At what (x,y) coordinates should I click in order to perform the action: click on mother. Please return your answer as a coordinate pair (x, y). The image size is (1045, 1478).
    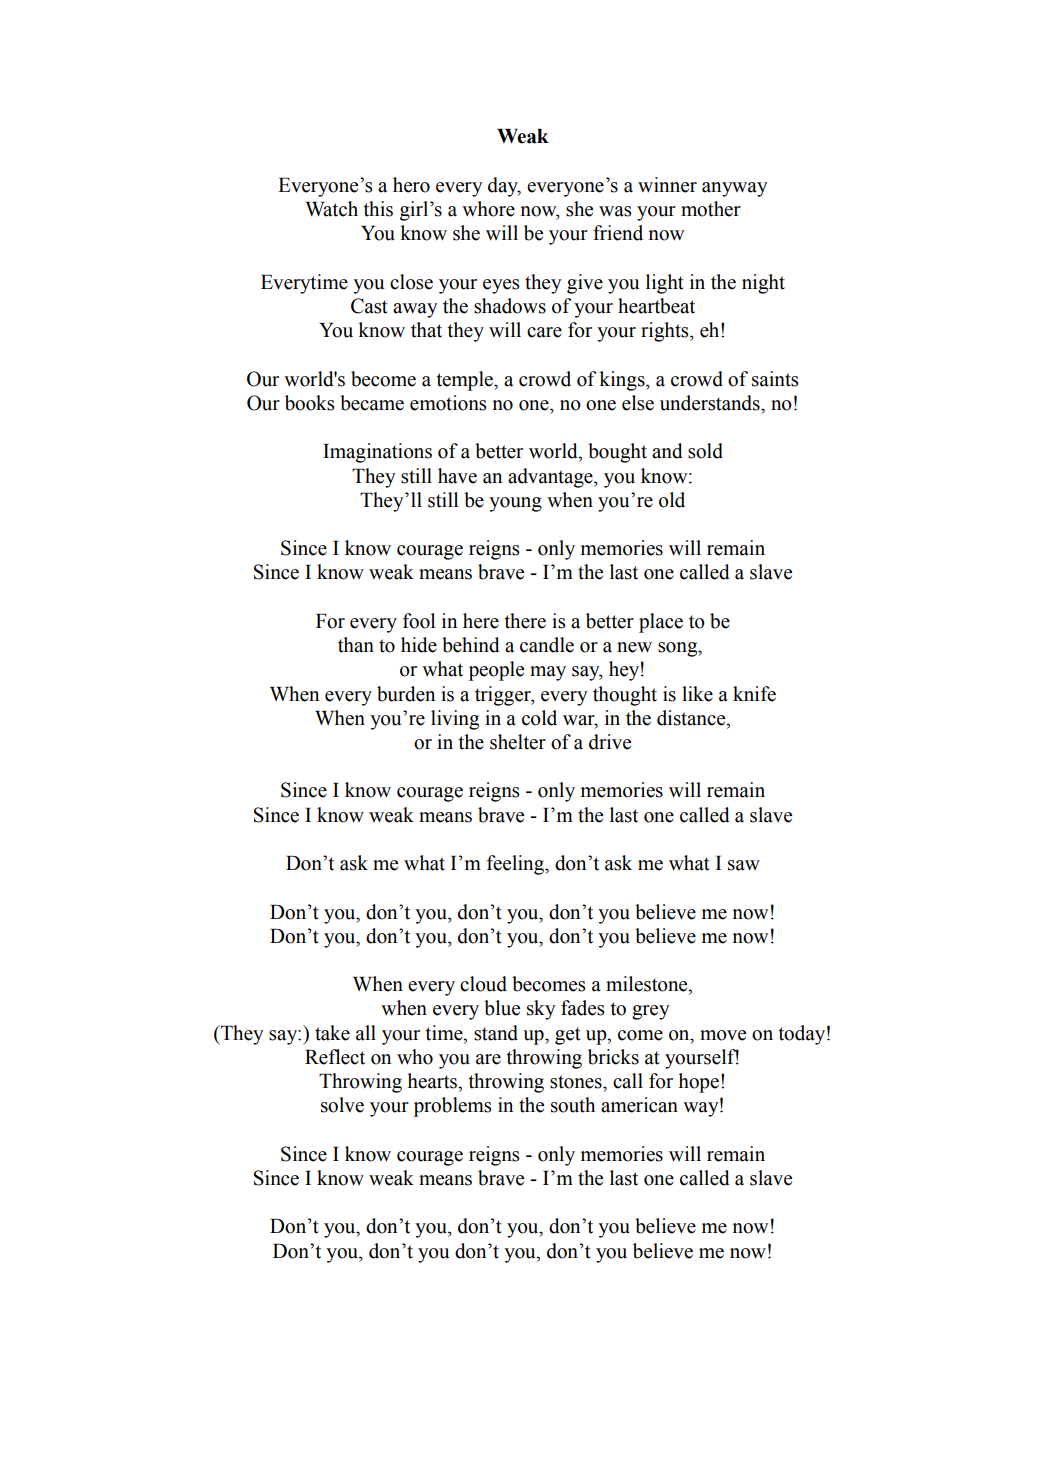
    Looking at the image, I should click on (711, 209).
